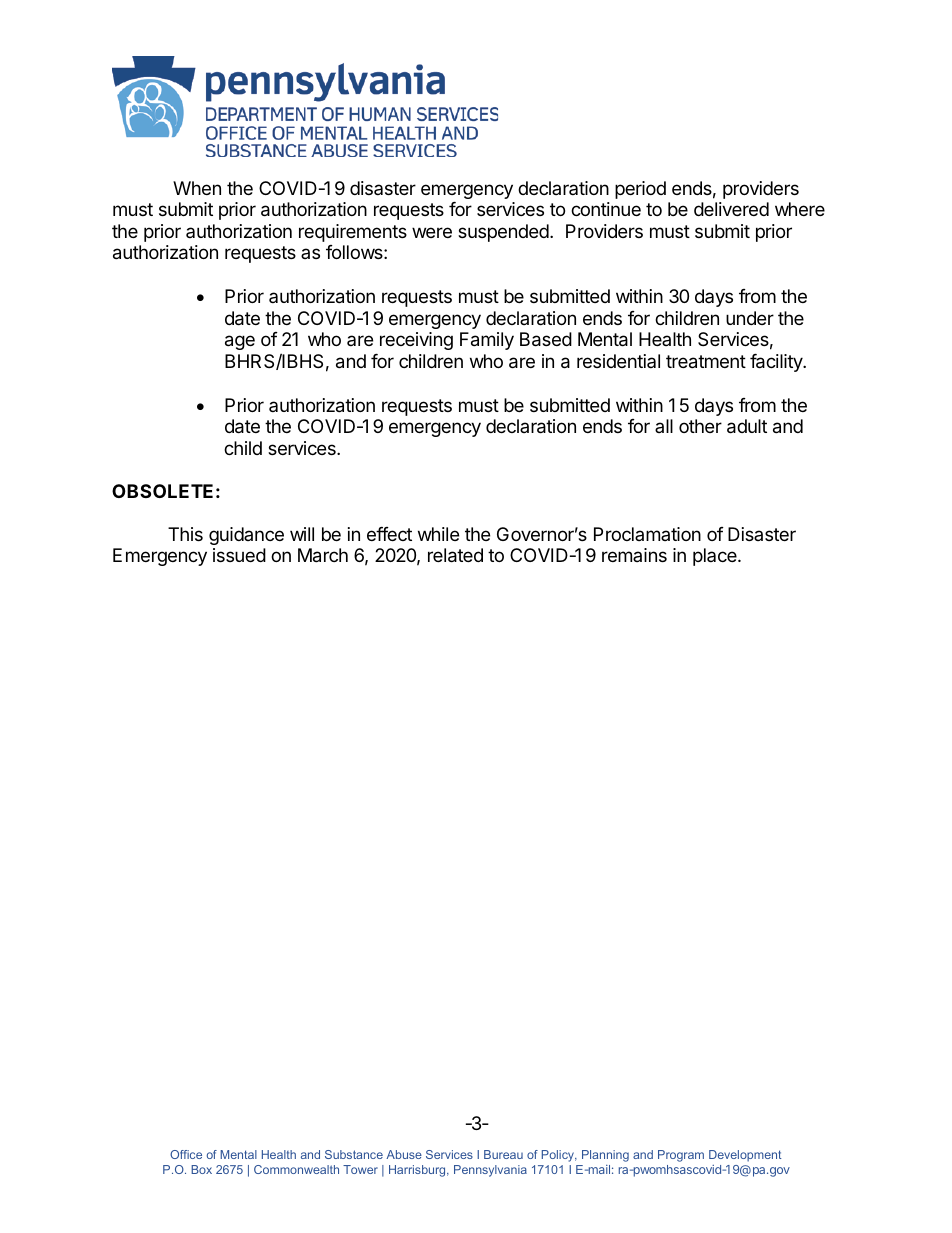  Describe the element at coordinates (504, 233) in the image. I see `suspended` at that location.
